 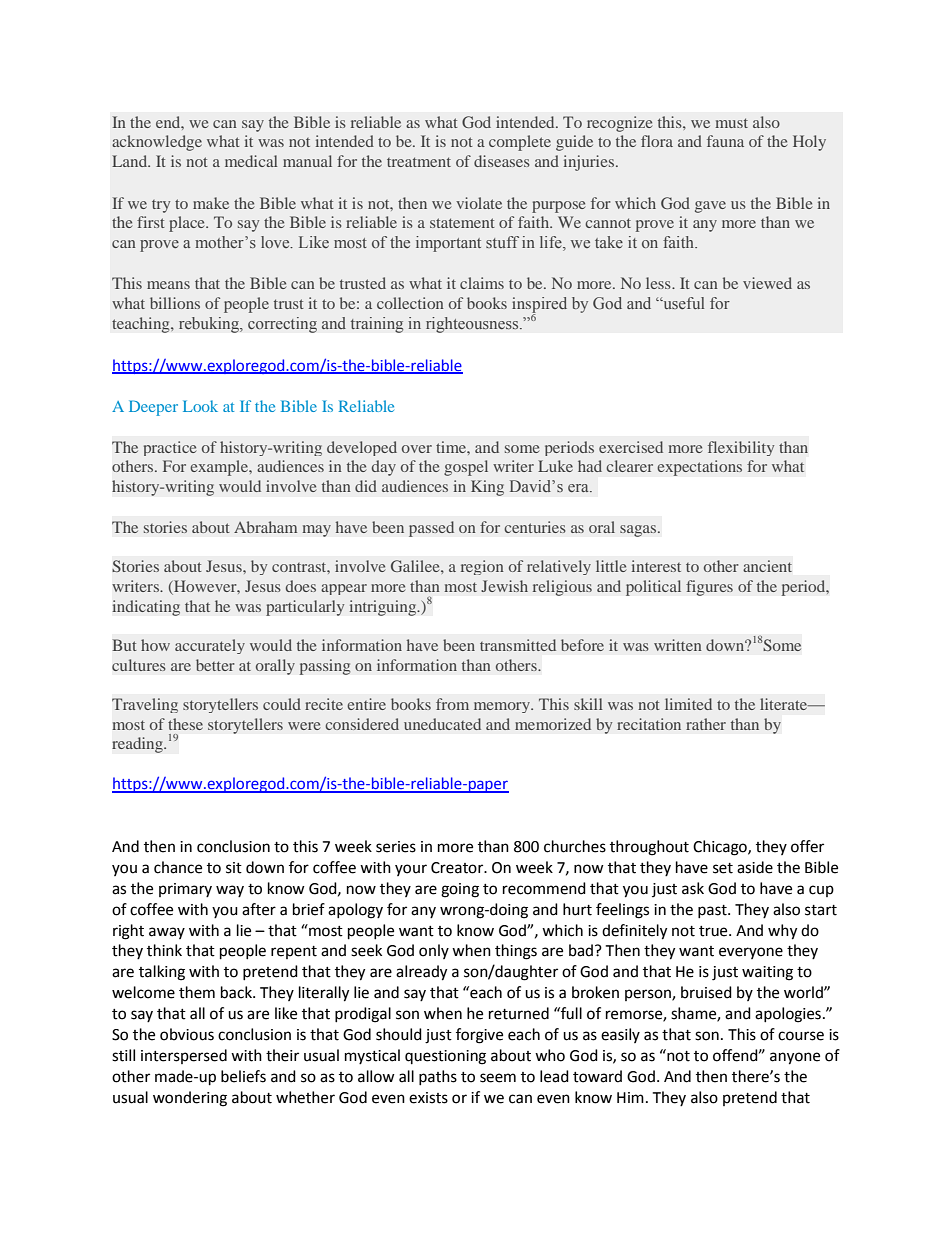 What do you see at coordinates (725, 141) in the screenshot?
I see `fauna` at bounding box center [725, 141].
